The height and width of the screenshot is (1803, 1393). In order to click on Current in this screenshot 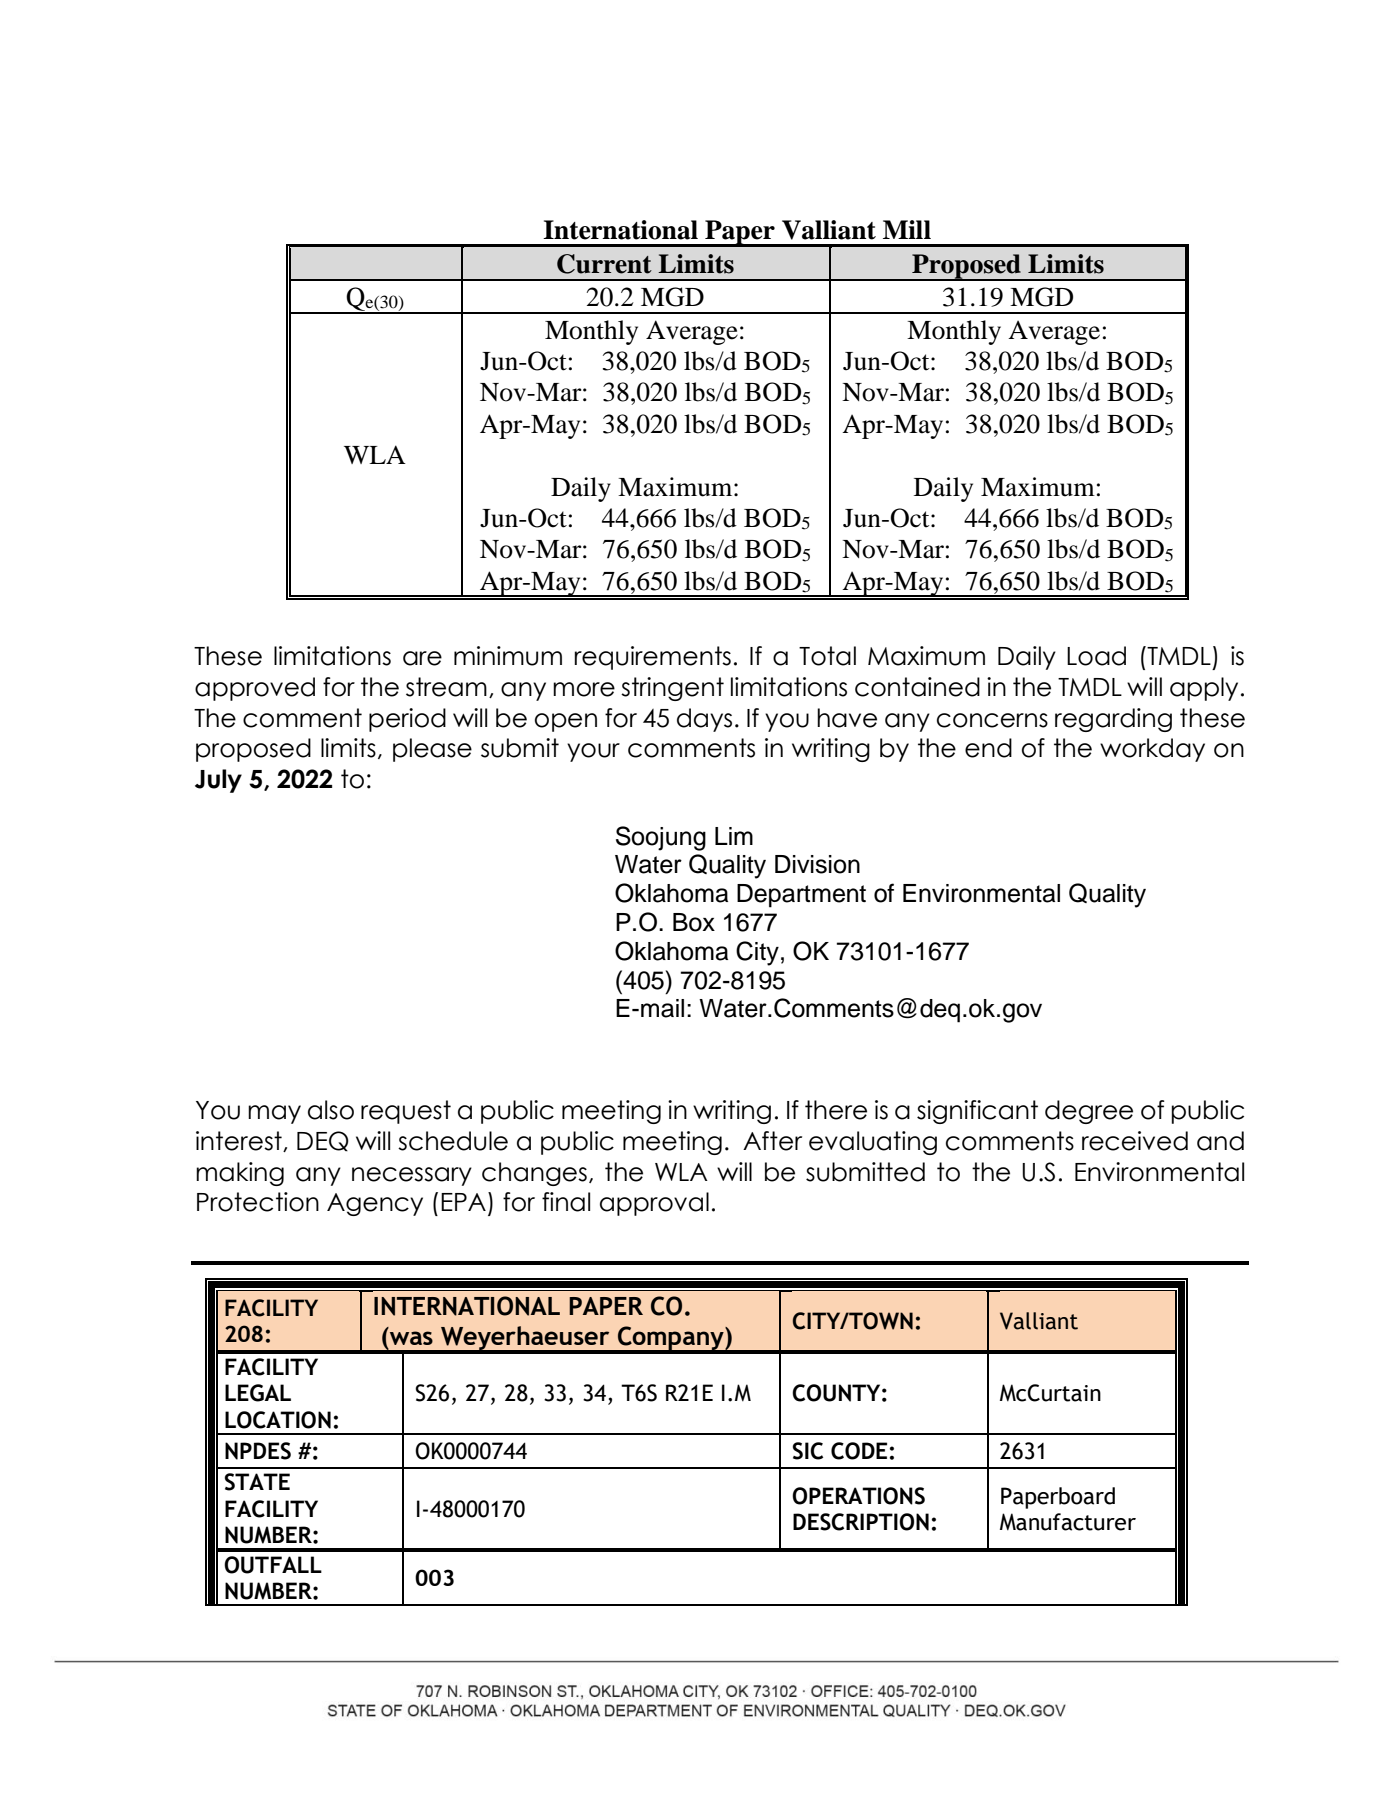, I will do `click(604, 264)`.
